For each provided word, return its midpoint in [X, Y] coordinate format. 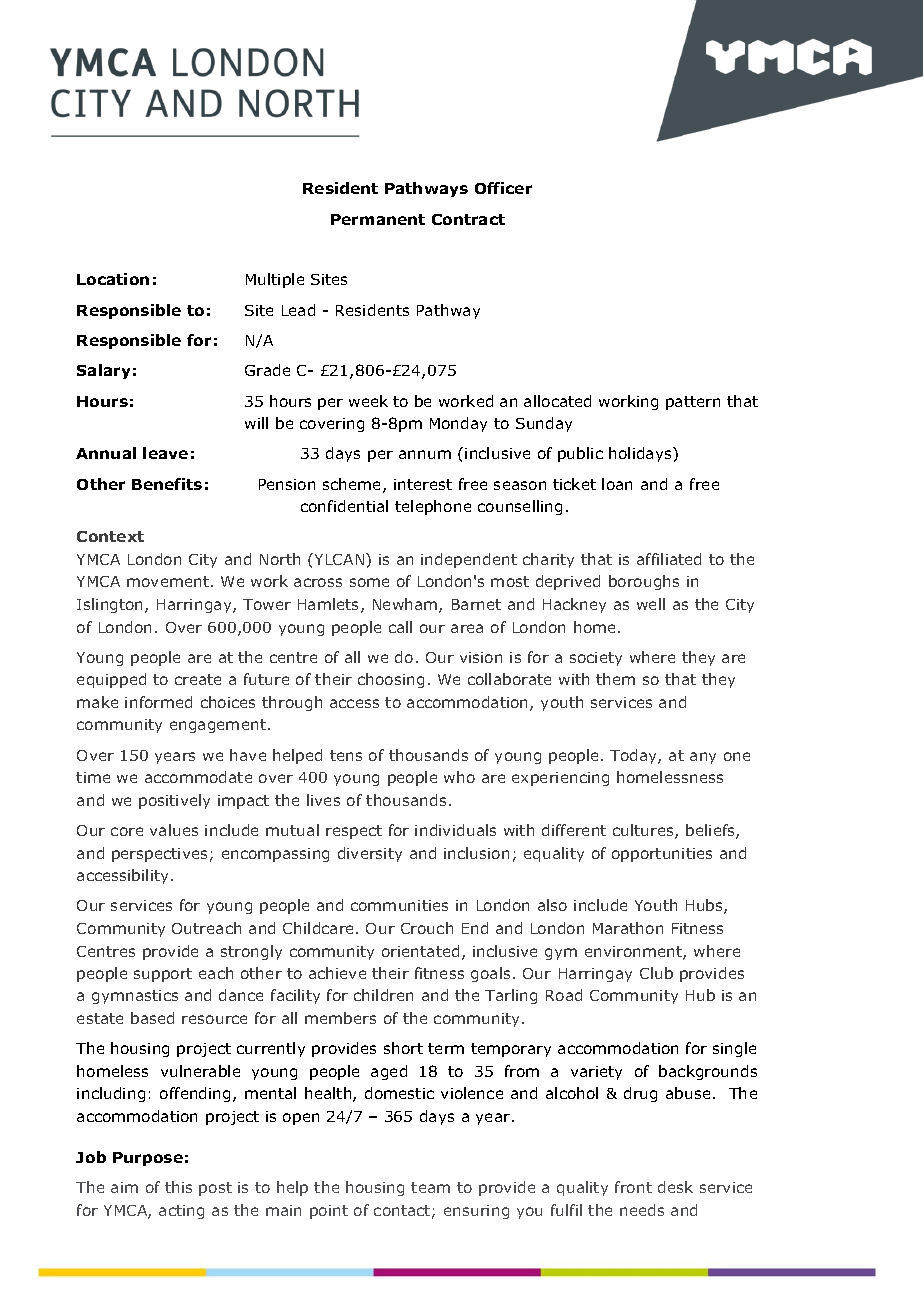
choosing [391, 680]
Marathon [628, 928]
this [178, 1187]
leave [165, 453]
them [615, 679]
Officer [503, 188]
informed [158, 702]
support [163, 975]
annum [425, 454]
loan [617, 484]
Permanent [378, 219]
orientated [420, 951]
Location [113, 279]
